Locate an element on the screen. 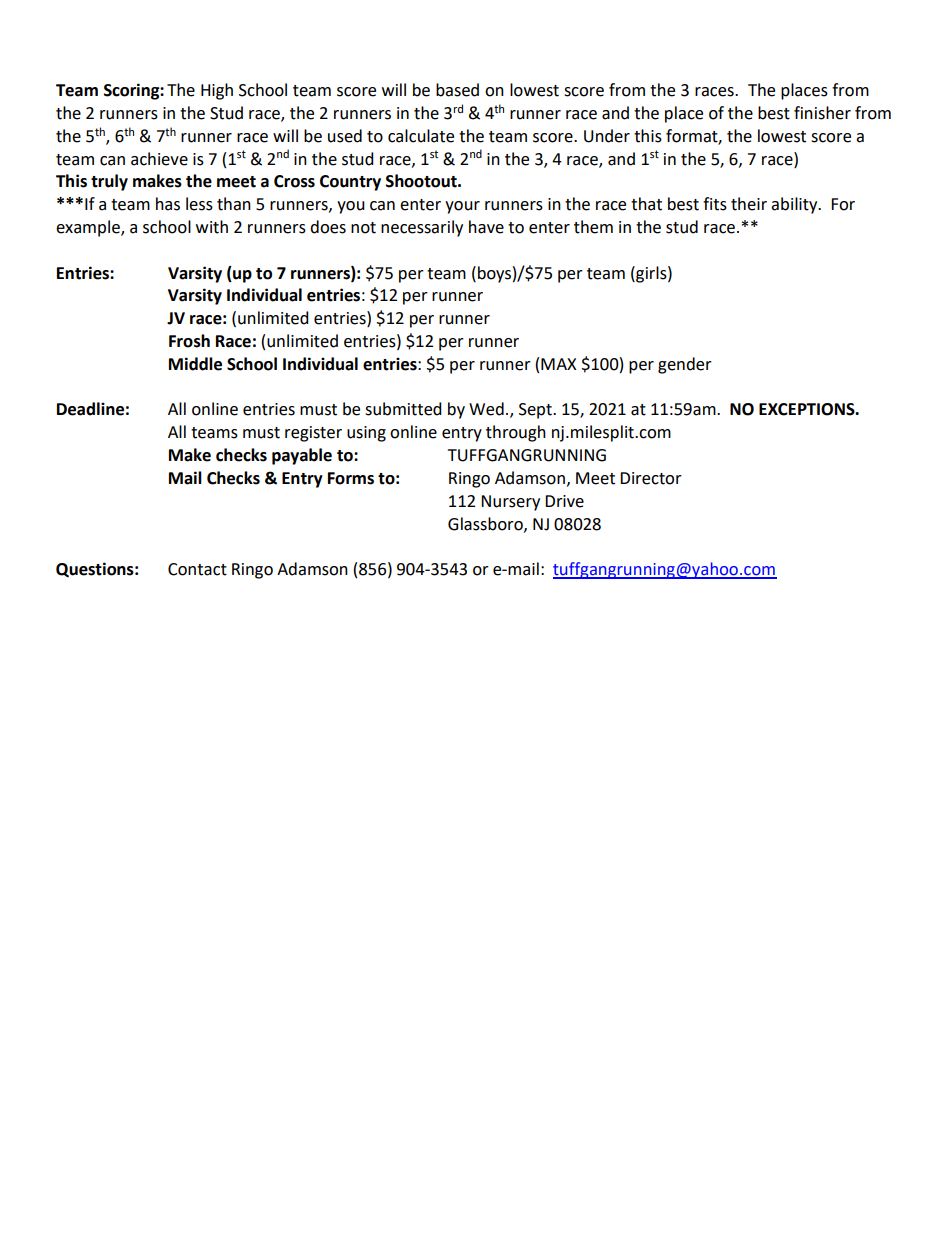 This screenshot has width=952, height=1233. High is located at coordinates (217, 91).
